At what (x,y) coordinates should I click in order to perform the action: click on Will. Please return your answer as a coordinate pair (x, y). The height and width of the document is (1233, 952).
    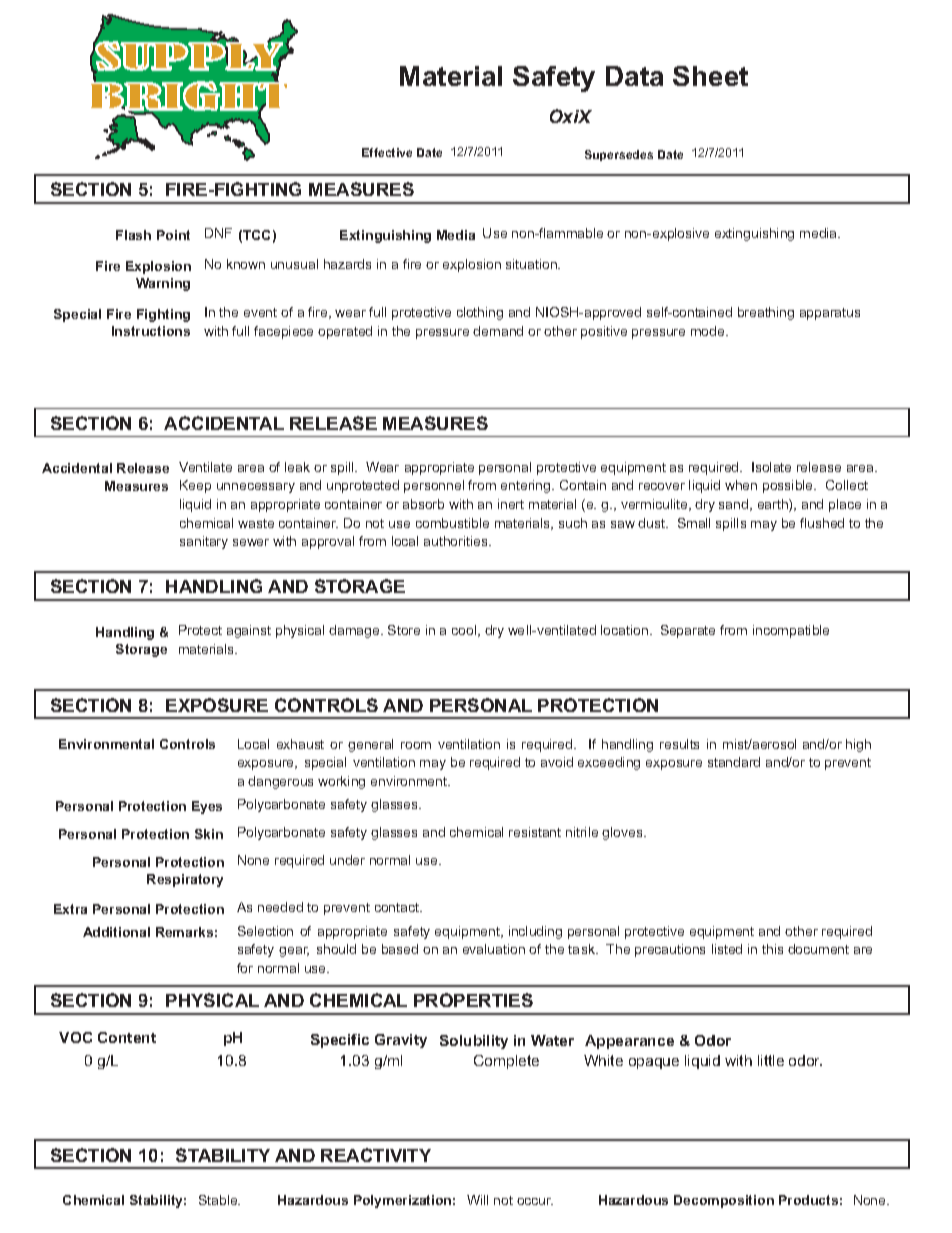
    Looking at the image, I should click on (477, 1200).
